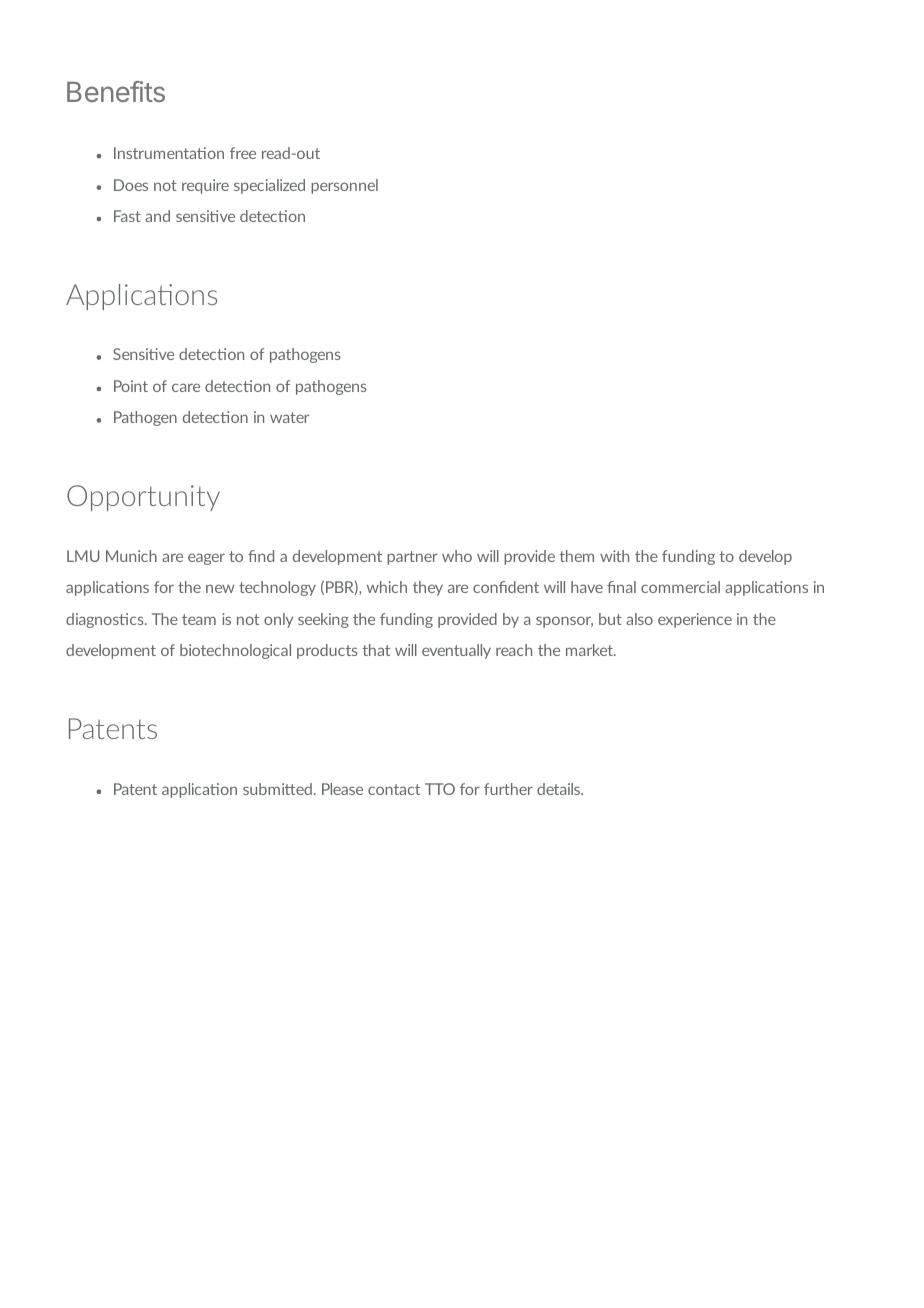  What do you see at coordinates (412, 558) in the document?
I see `partner` at bounding box center [412, 558].
